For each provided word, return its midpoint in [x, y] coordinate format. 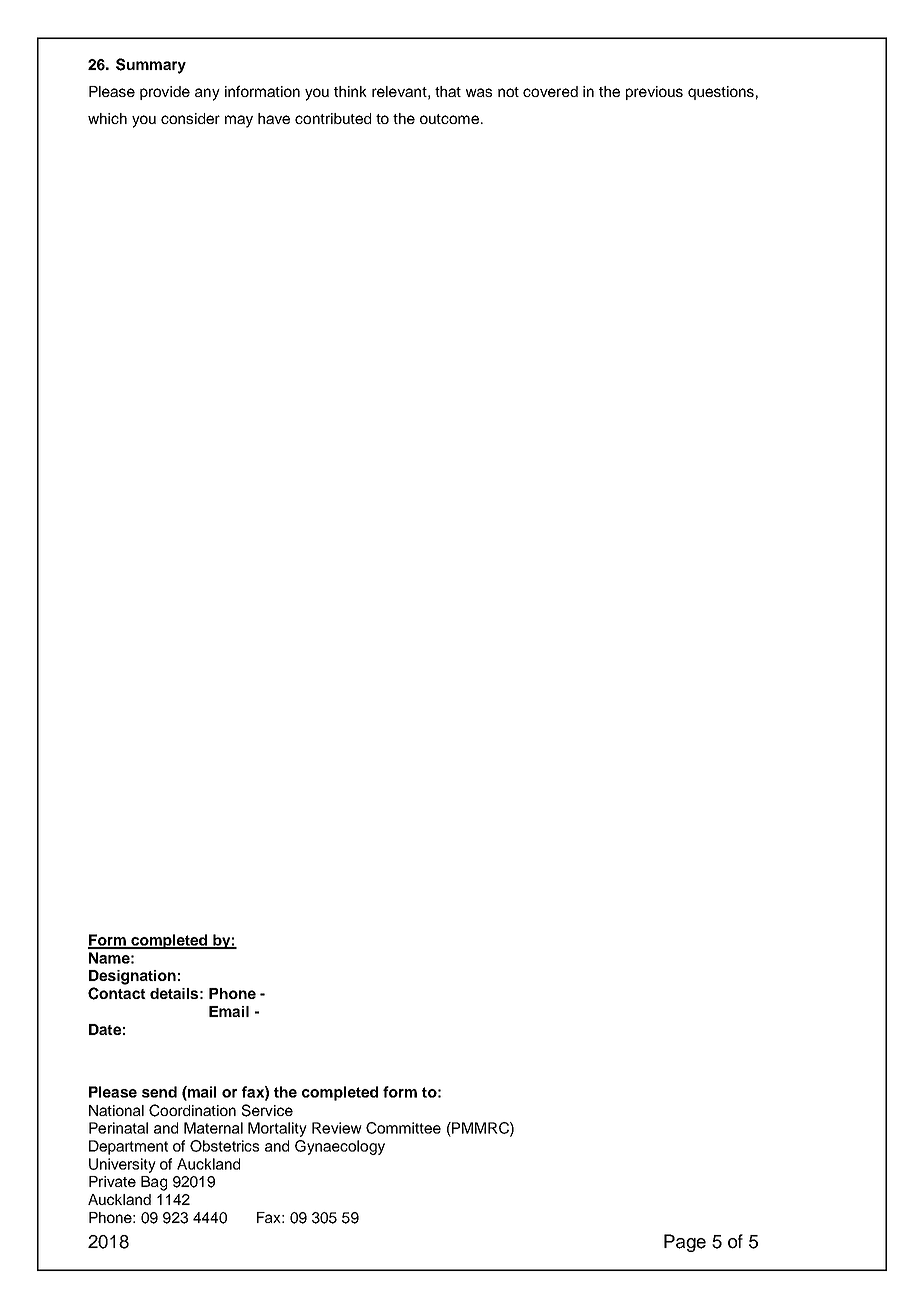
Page [685, 1243]
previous [654, 93]
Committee [403, 1128]
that [448, 91]
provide [165, 93]
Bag [154, 1183]
